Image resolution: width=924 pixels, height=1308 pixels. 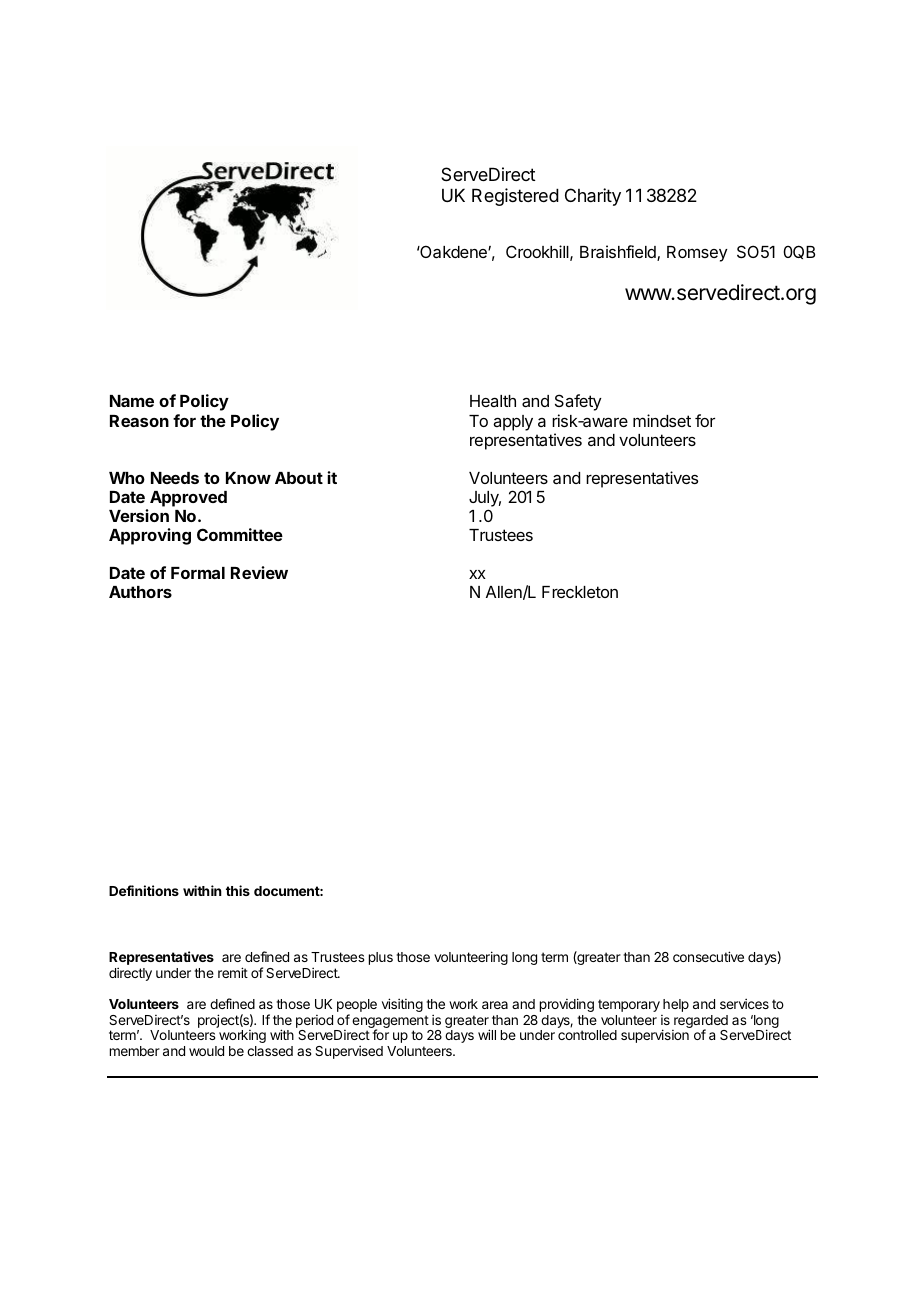 I want to click on Name, so click(x=132, y=401).
